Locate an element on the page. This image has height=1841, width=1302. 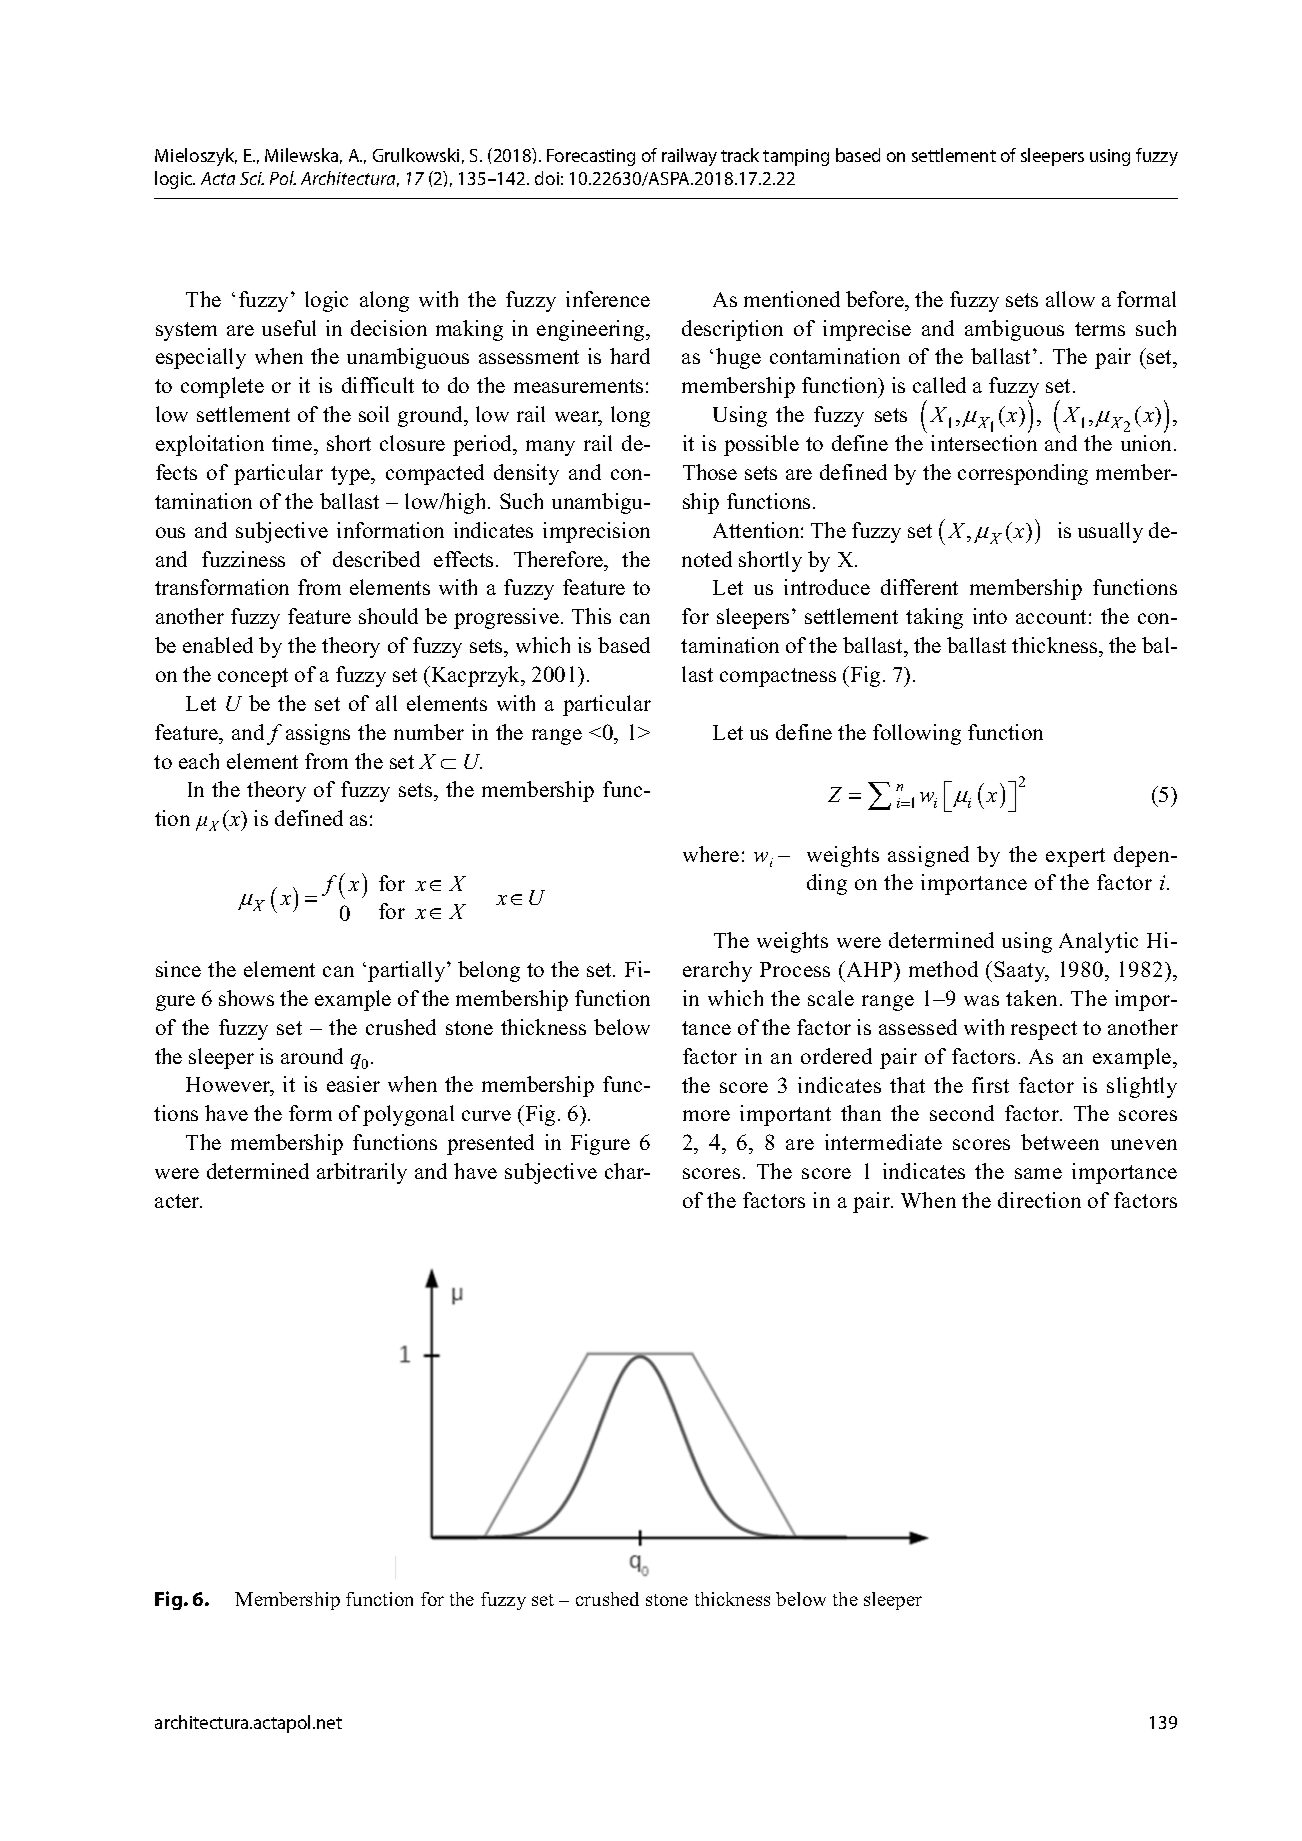
Those is located at coordinates (710, 472).
